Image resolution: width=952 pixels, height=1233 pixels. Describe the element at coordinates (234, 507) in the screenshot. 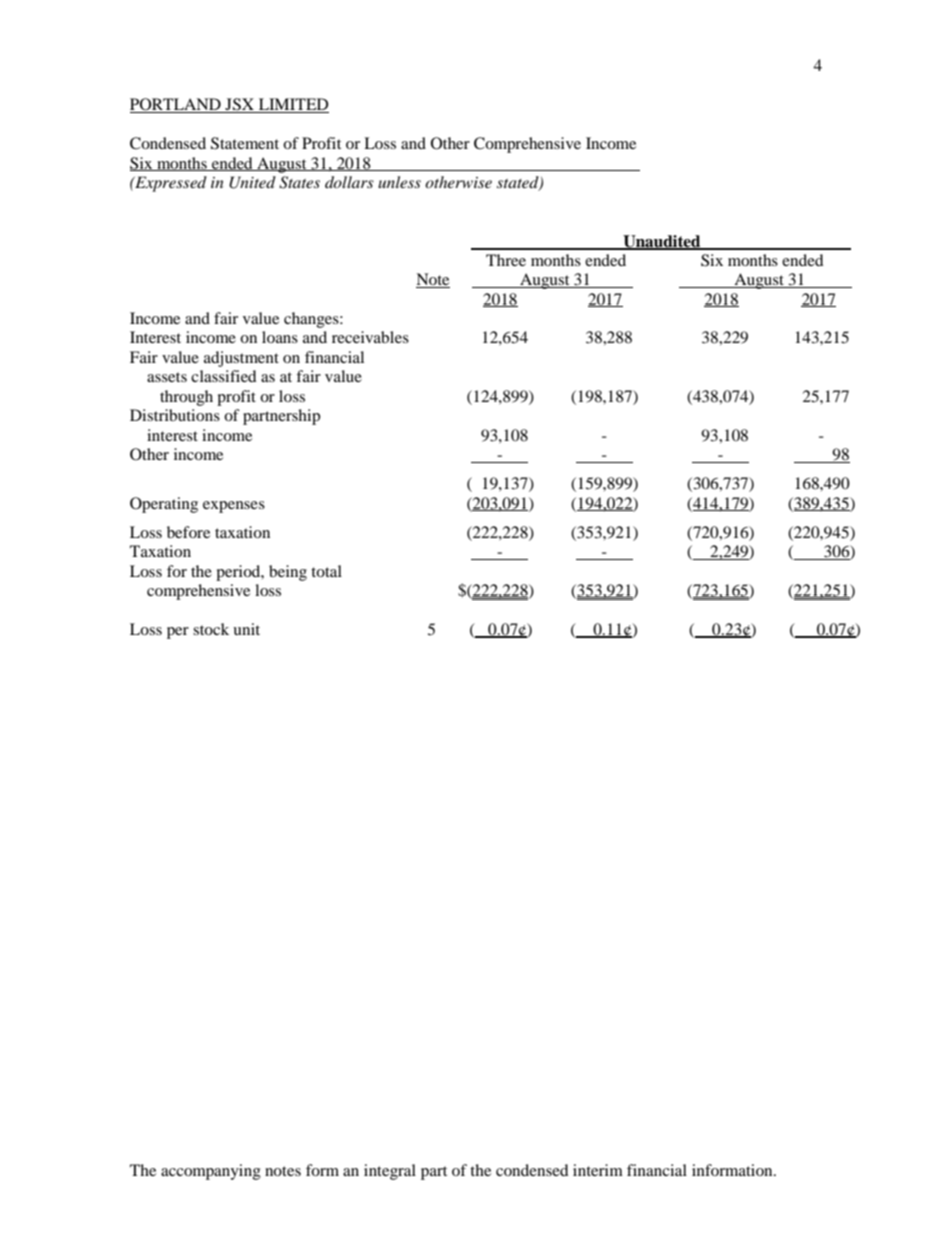

I see `expenses` at that location.
